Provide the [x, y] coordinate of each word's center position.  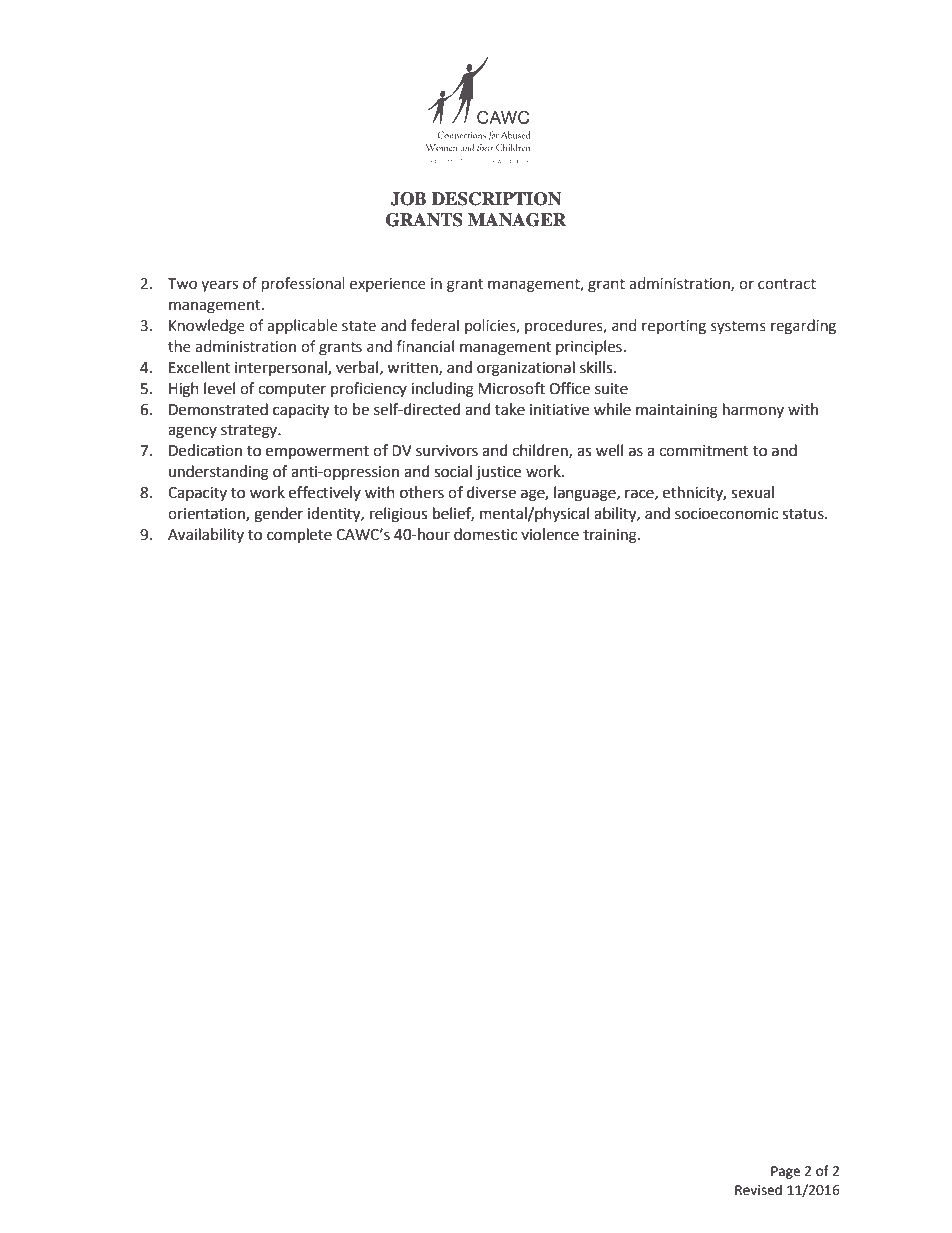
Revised [758, 1190]
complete [299, 536]
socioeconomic [726, 514]
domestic [485, 534]
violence [550, 534]
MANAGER [517, 220]
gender [278, 515]
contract [787, 284]
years [219, 286]
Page [785, 1172]
